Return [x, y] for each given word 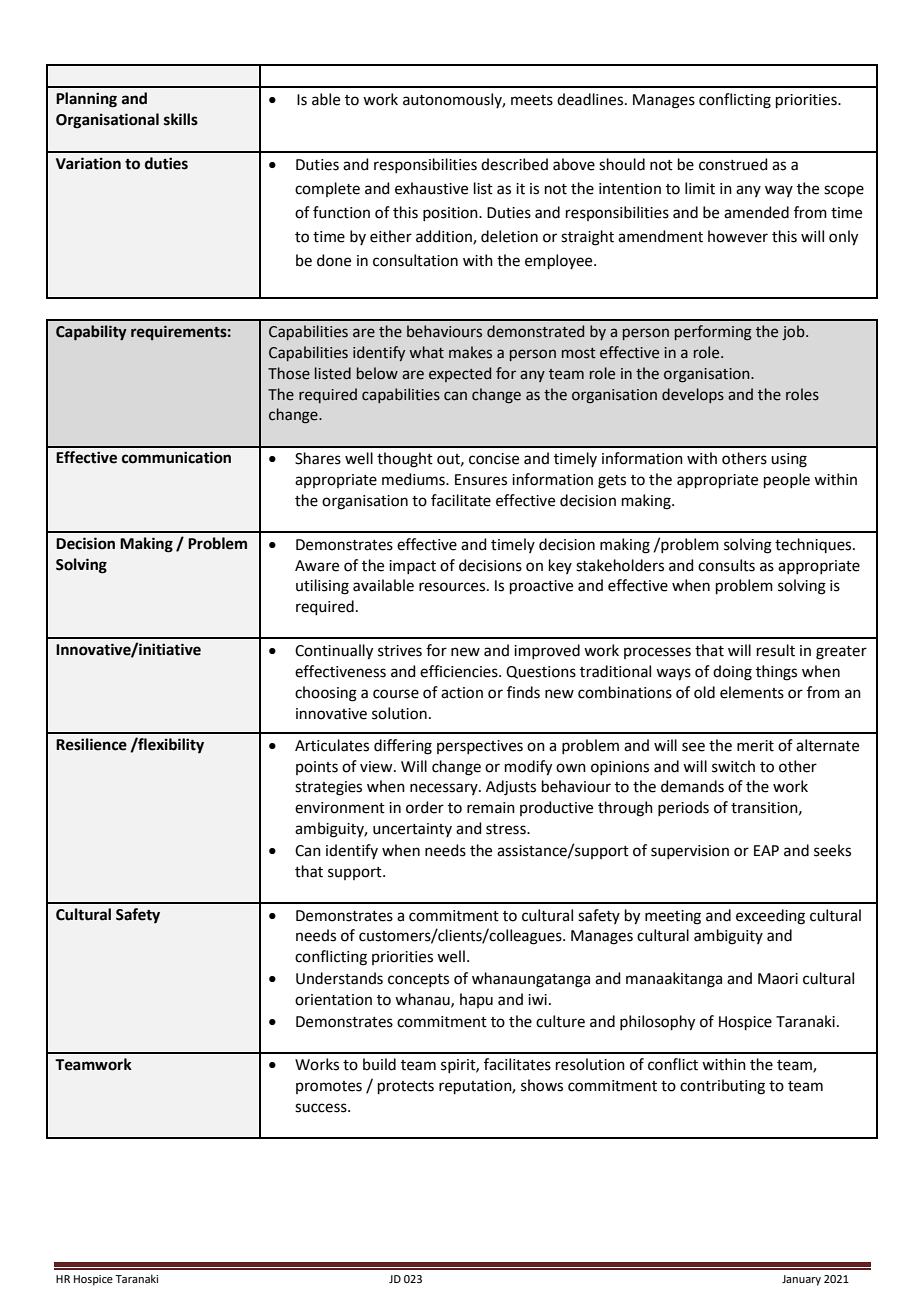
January [801, 1280]
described [514, 164]
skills [181, 119]
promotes [329, 1087]
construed [733, 164]
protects [406, 1087]
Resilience [91, 744]
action [462, 693]
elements [752, 692]
